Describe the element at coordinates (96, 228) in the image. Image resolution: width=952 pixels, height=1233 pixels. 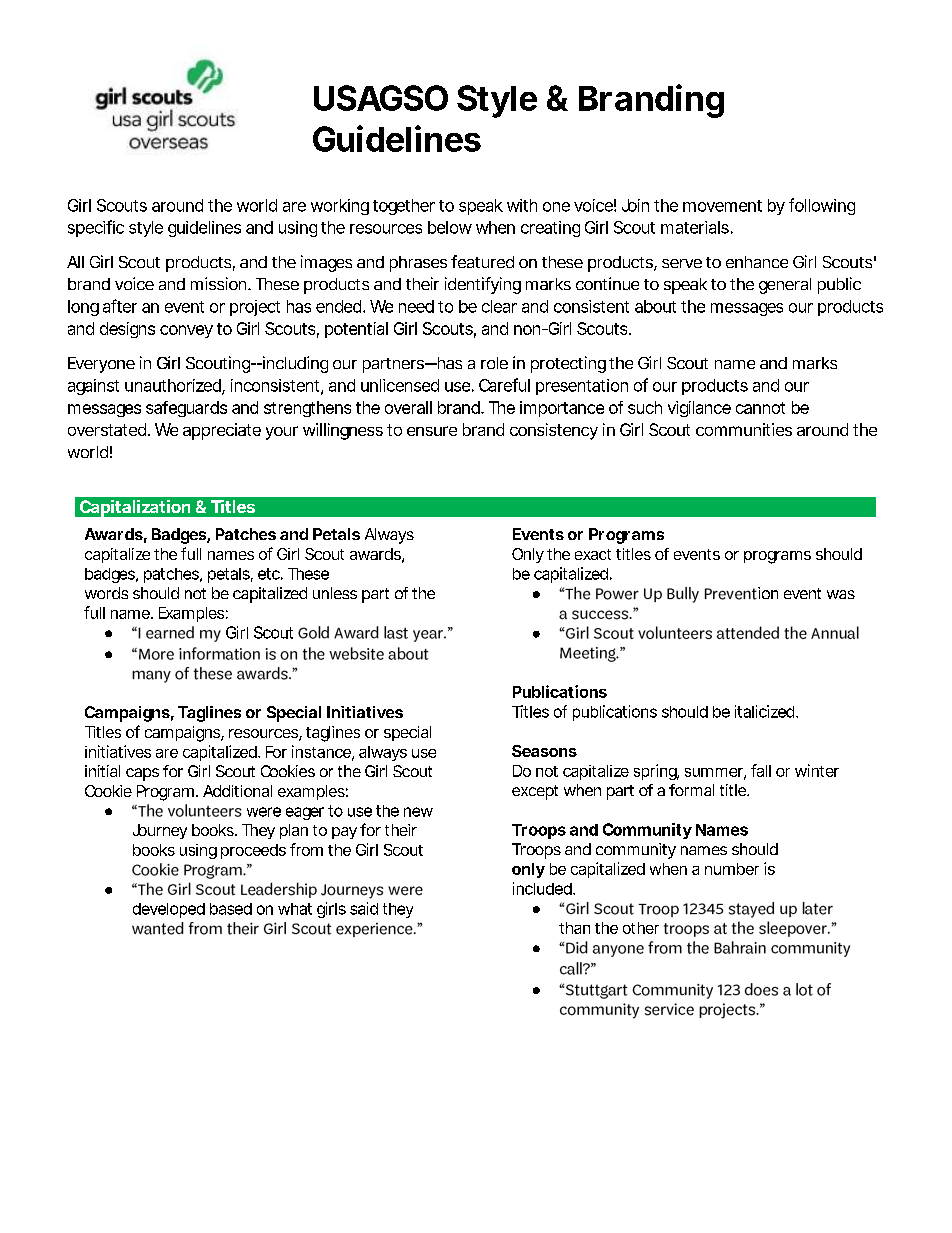
I see `specific` at that location.
